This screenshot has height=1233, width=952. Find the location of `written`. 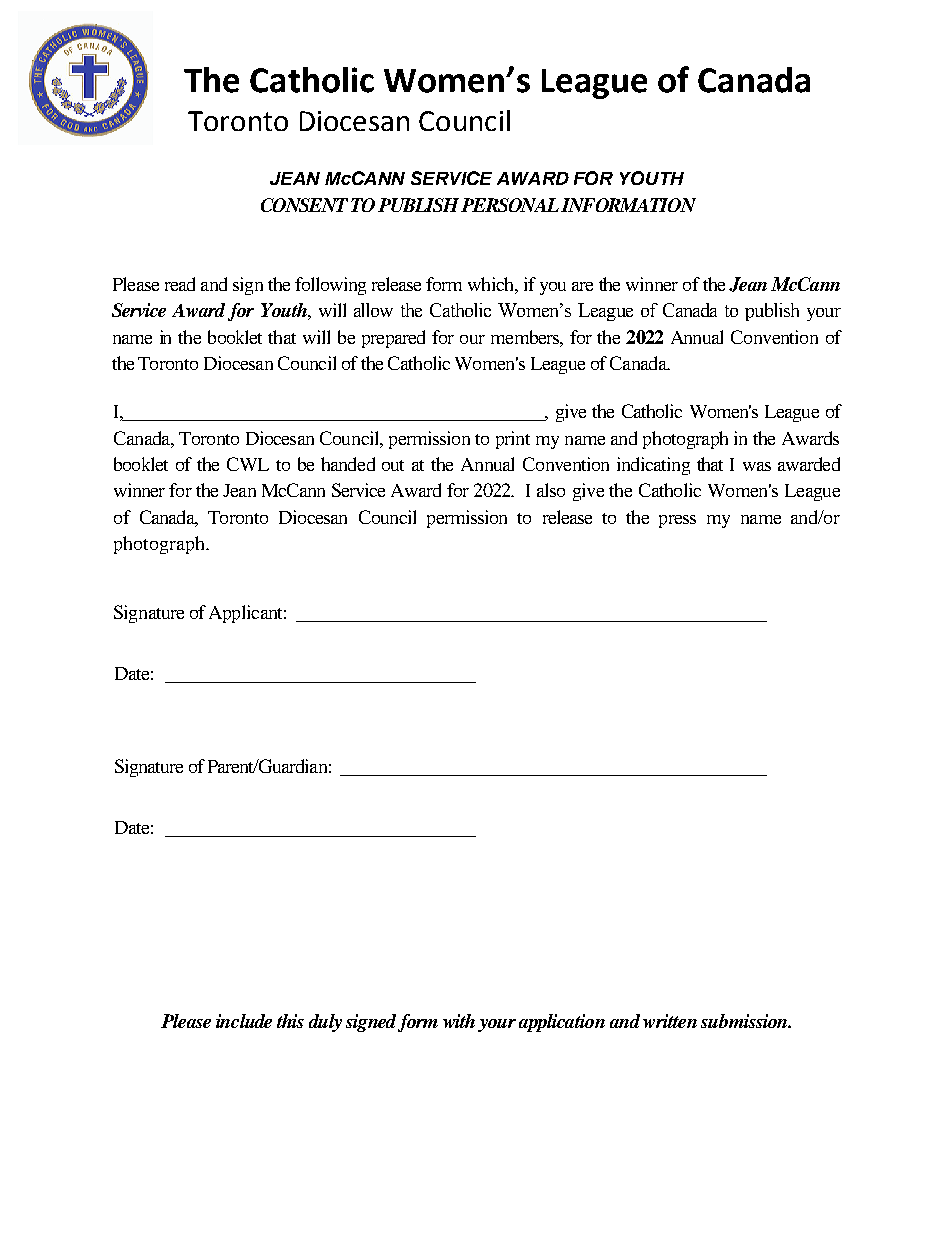

written is located at coordinates (670, 1021).
